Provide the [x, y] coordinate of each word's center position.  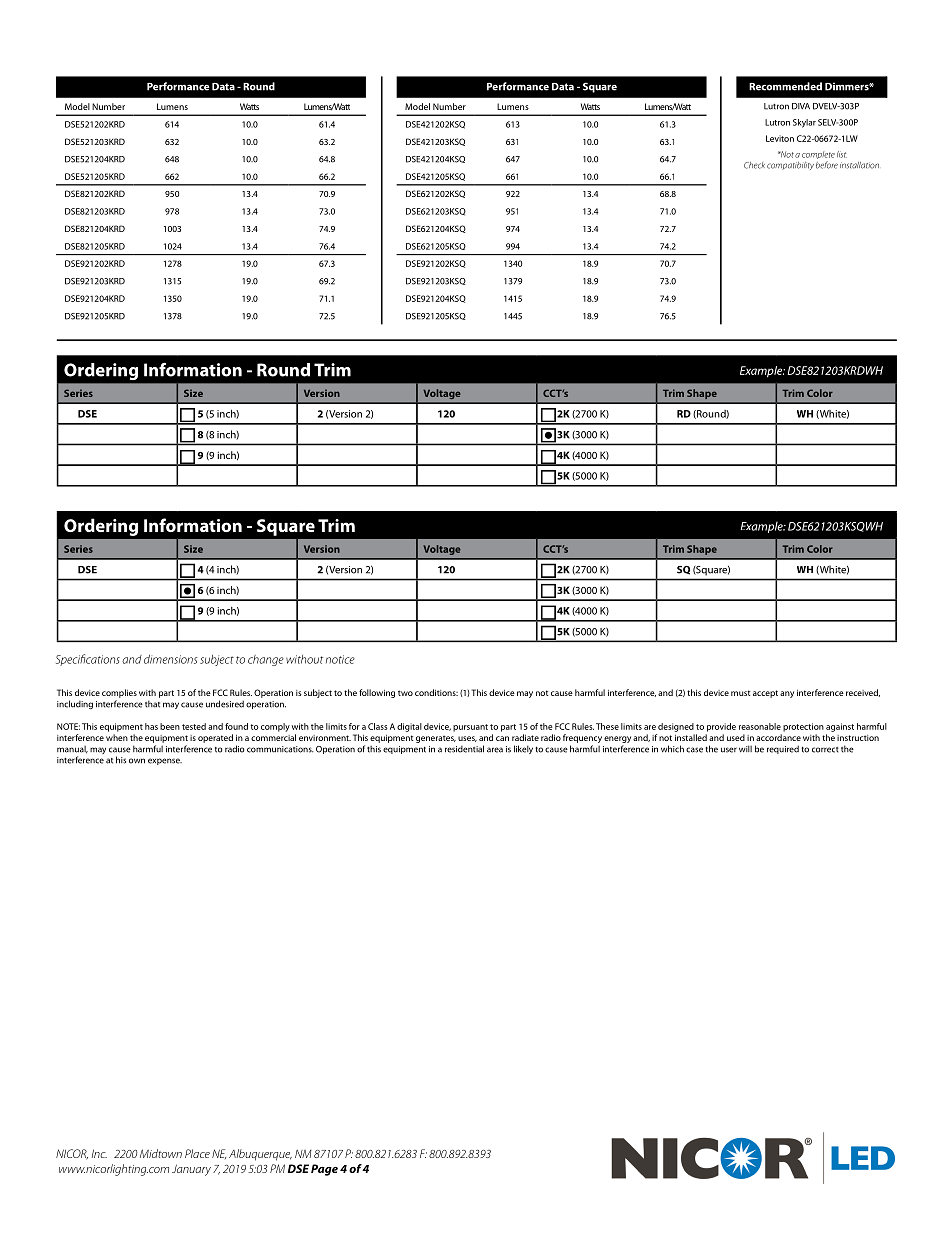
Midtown [161, 1153]
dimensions [170, 659]
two [405, 693]
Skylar [804, 123]
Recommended [785, 86]
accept [765, 694]
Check [754, 165]
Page [324, 1170]
